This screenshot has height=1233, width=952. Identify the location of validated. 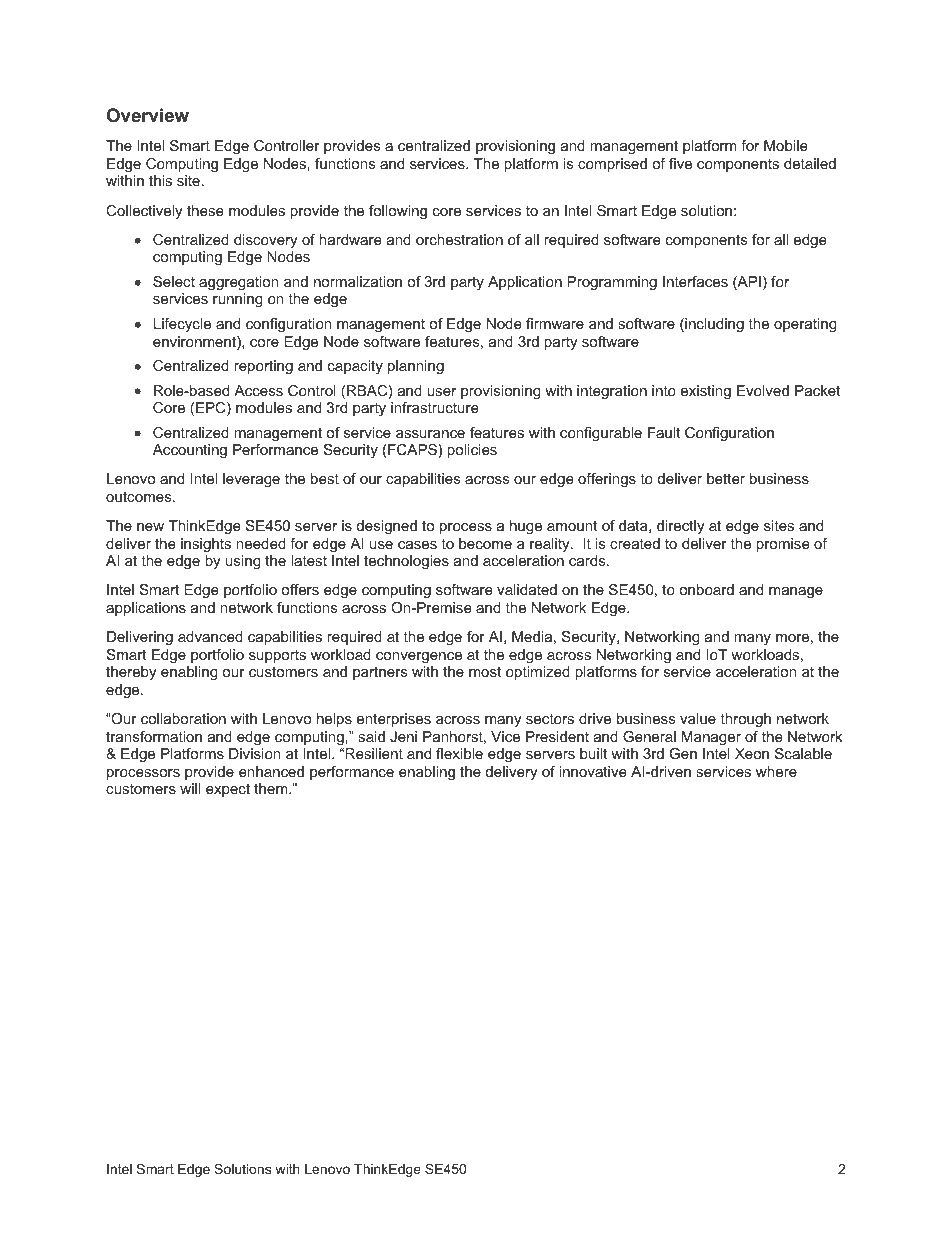
(527, 589).
